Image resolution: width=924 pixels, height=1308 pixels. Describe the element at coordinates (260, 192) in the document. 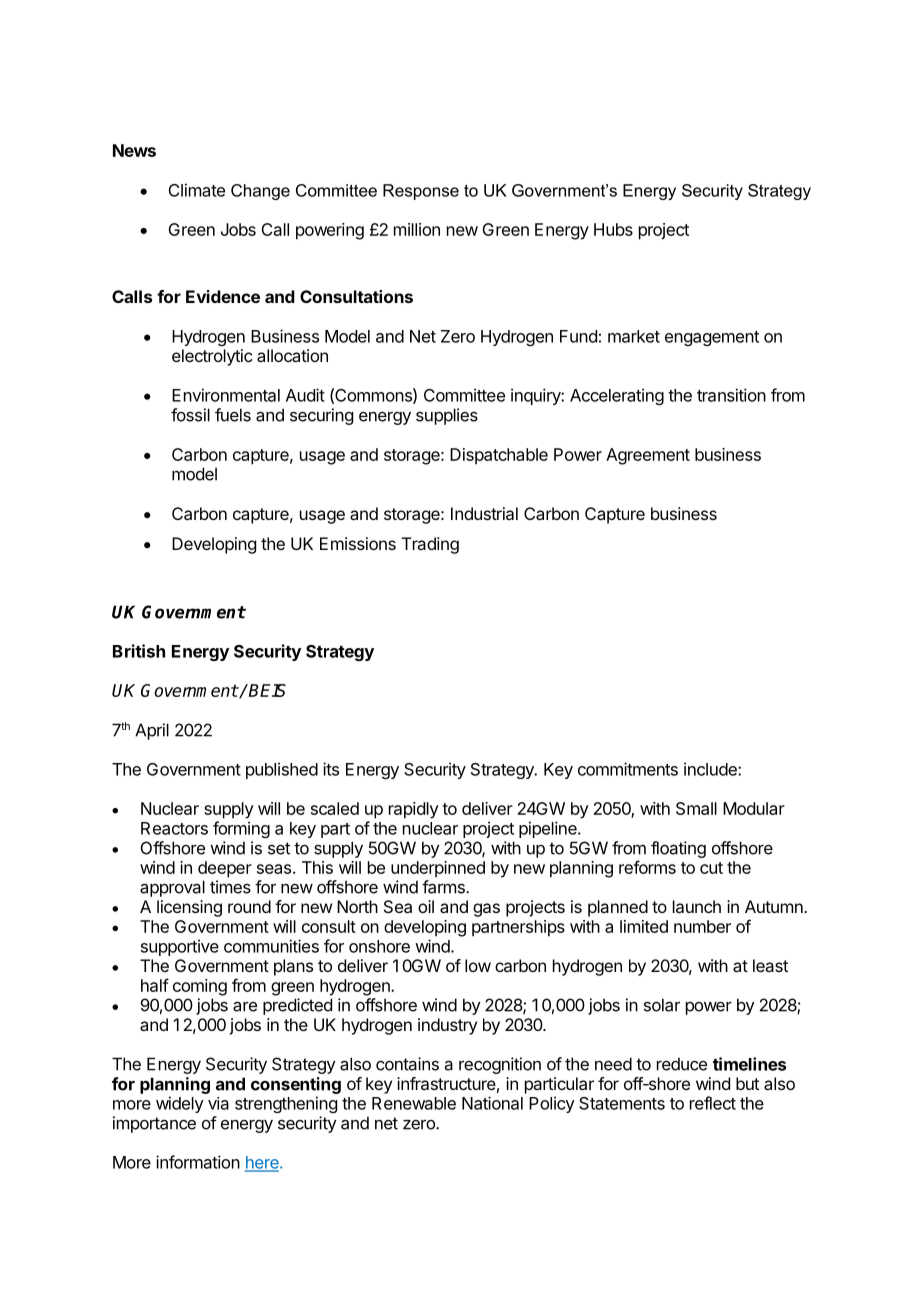

I see `Change` at that location.
